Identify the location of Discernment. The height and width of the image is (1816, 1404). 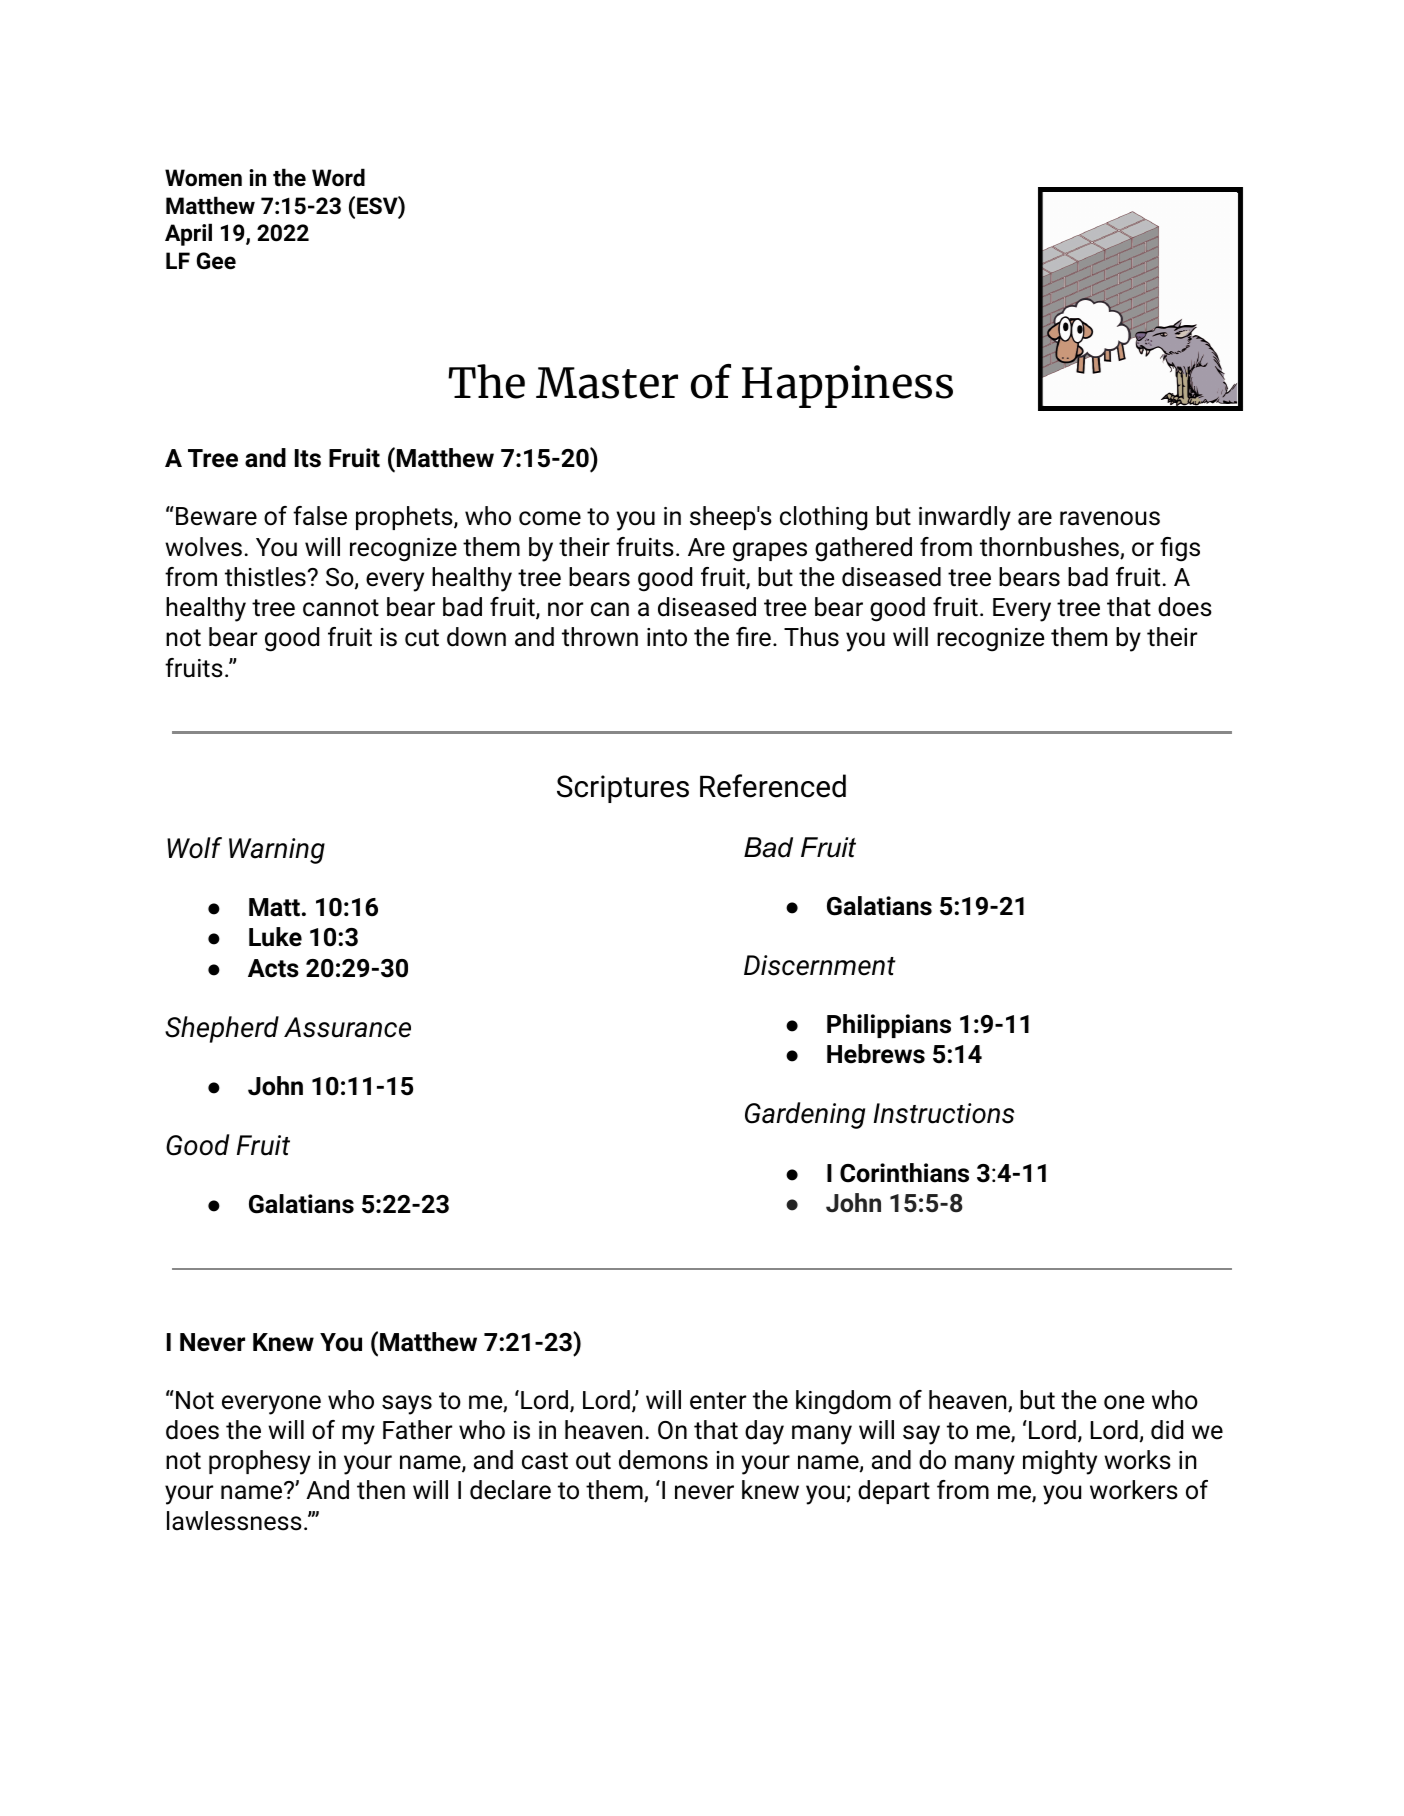
(820, 965).
